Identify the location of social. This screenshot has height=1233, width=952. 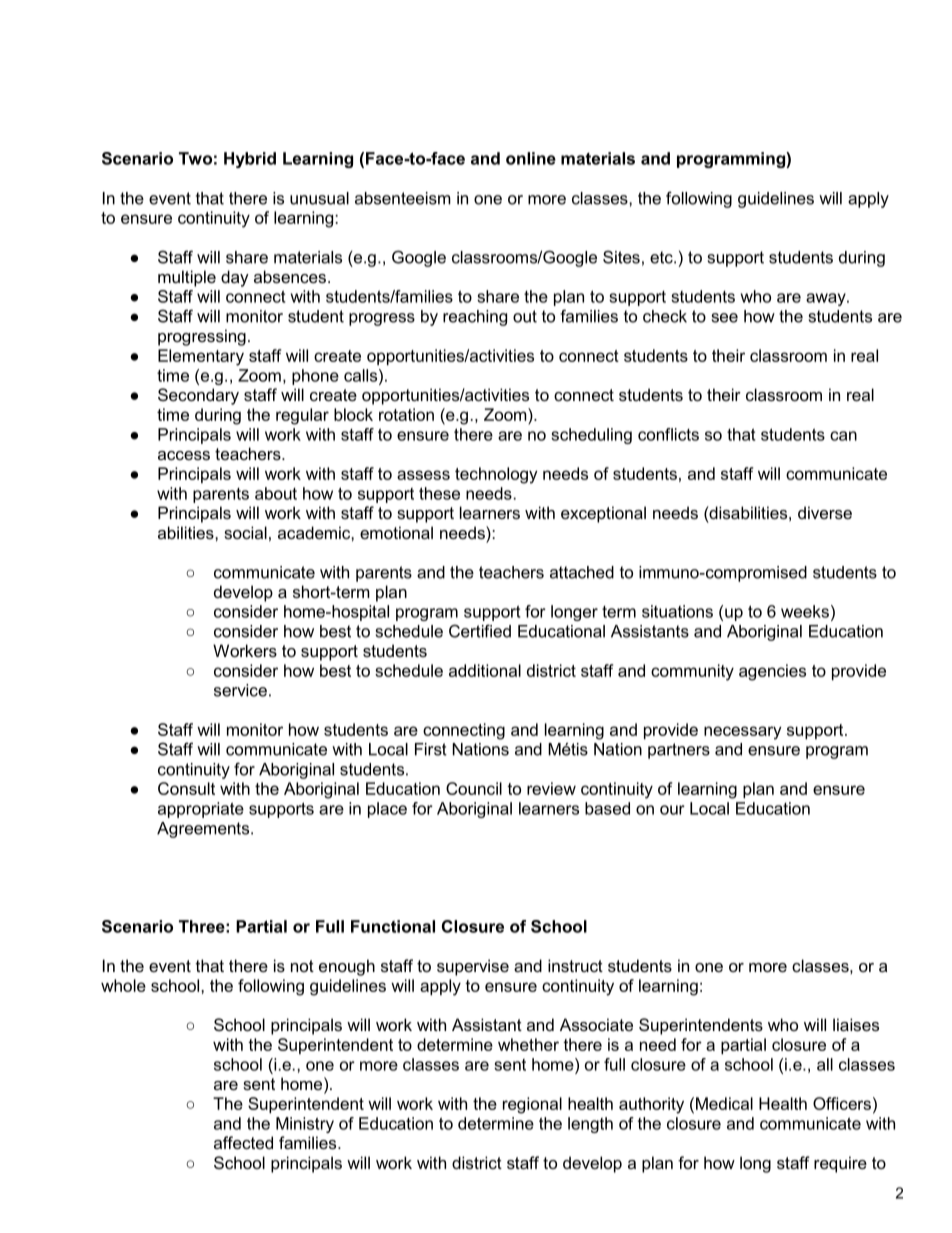
(245, 532).
